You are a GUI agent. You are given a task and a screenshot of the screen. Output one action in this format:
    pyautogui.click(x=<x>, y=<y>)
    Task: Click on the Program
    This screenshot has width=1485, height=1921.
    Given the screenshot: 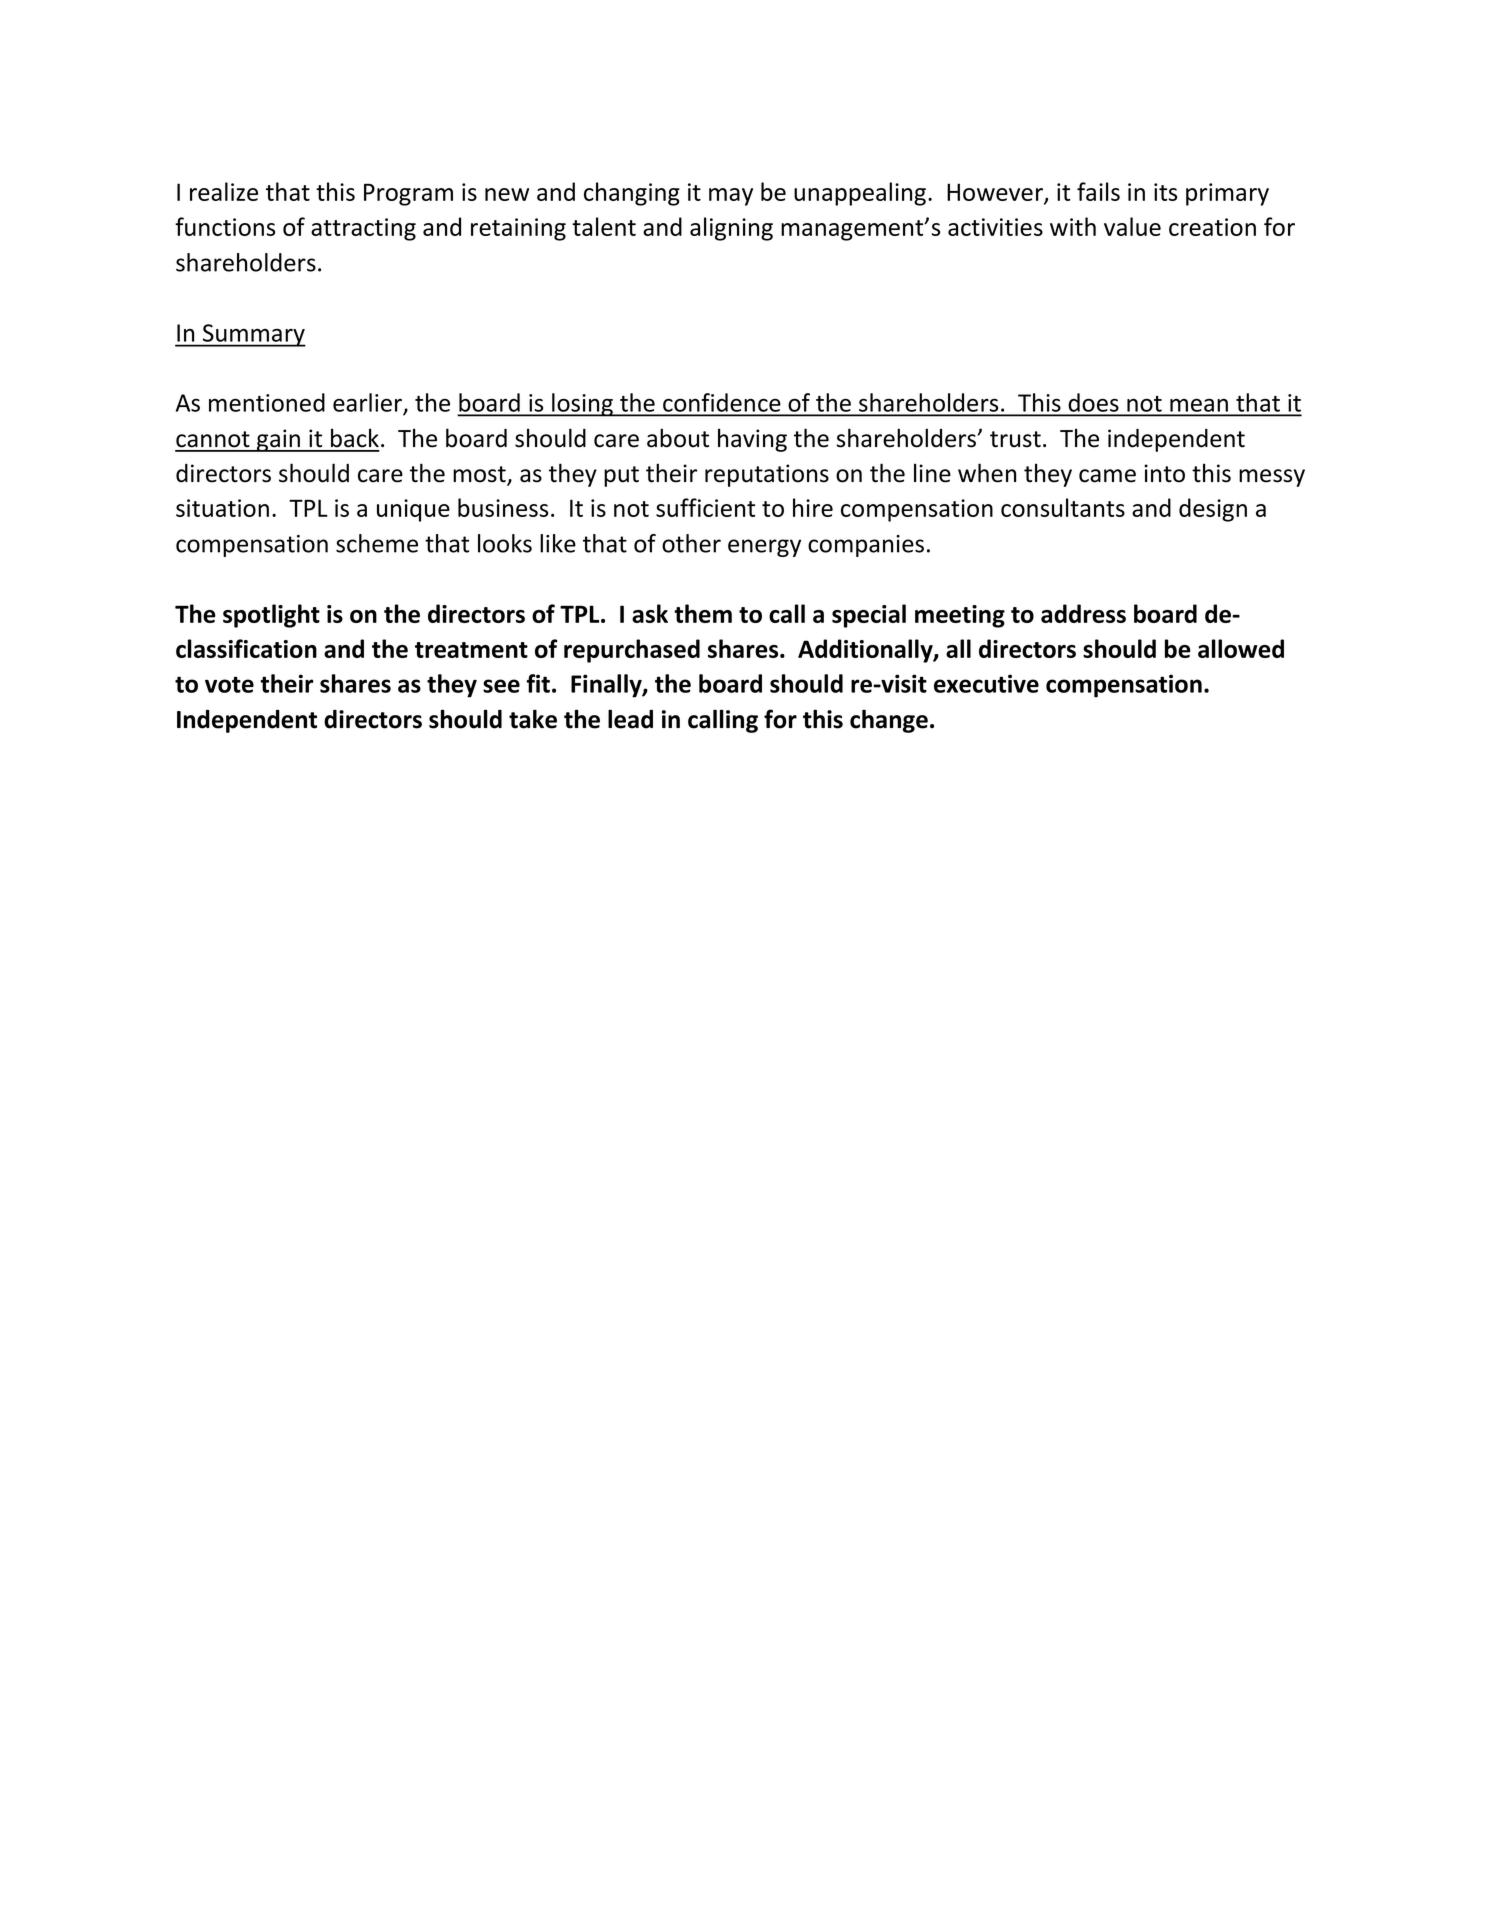 What is the action you would take?
    pyautogui.click(x=408, y=194)
